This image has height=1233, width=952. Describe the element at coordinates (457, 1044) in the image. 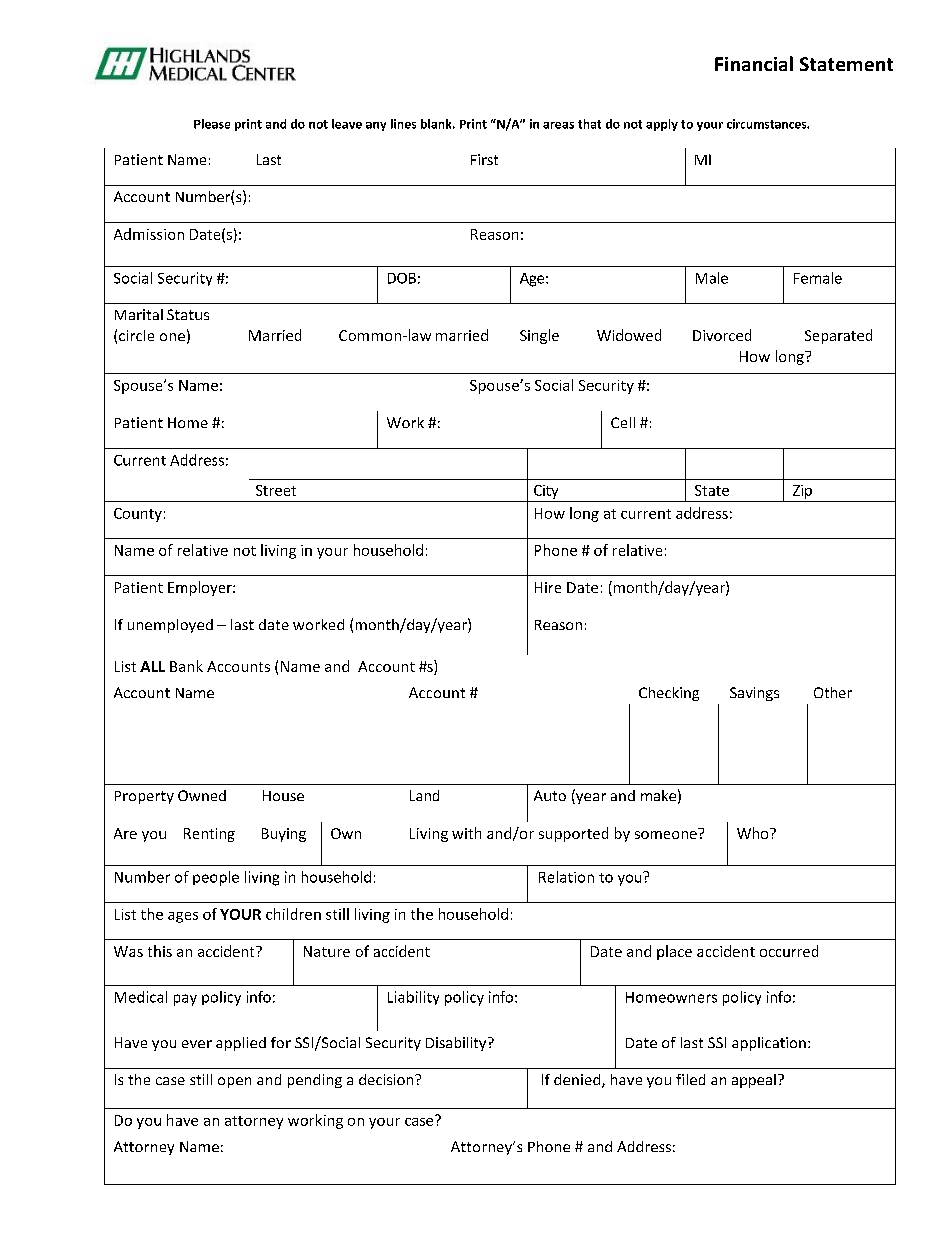

I see `Disability` at that location.
